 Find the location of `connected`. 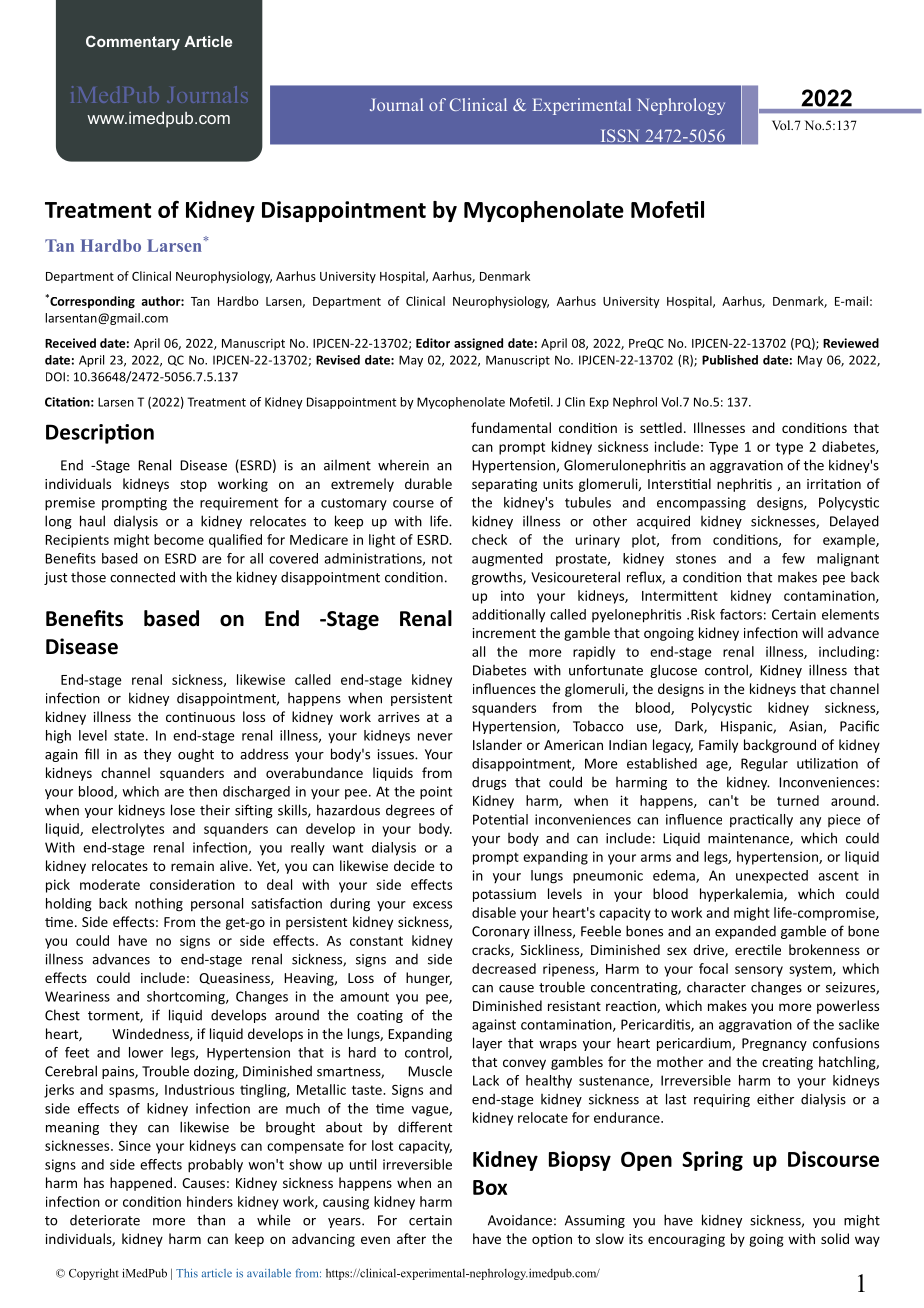

connected is located at coordinates (142, 577).
